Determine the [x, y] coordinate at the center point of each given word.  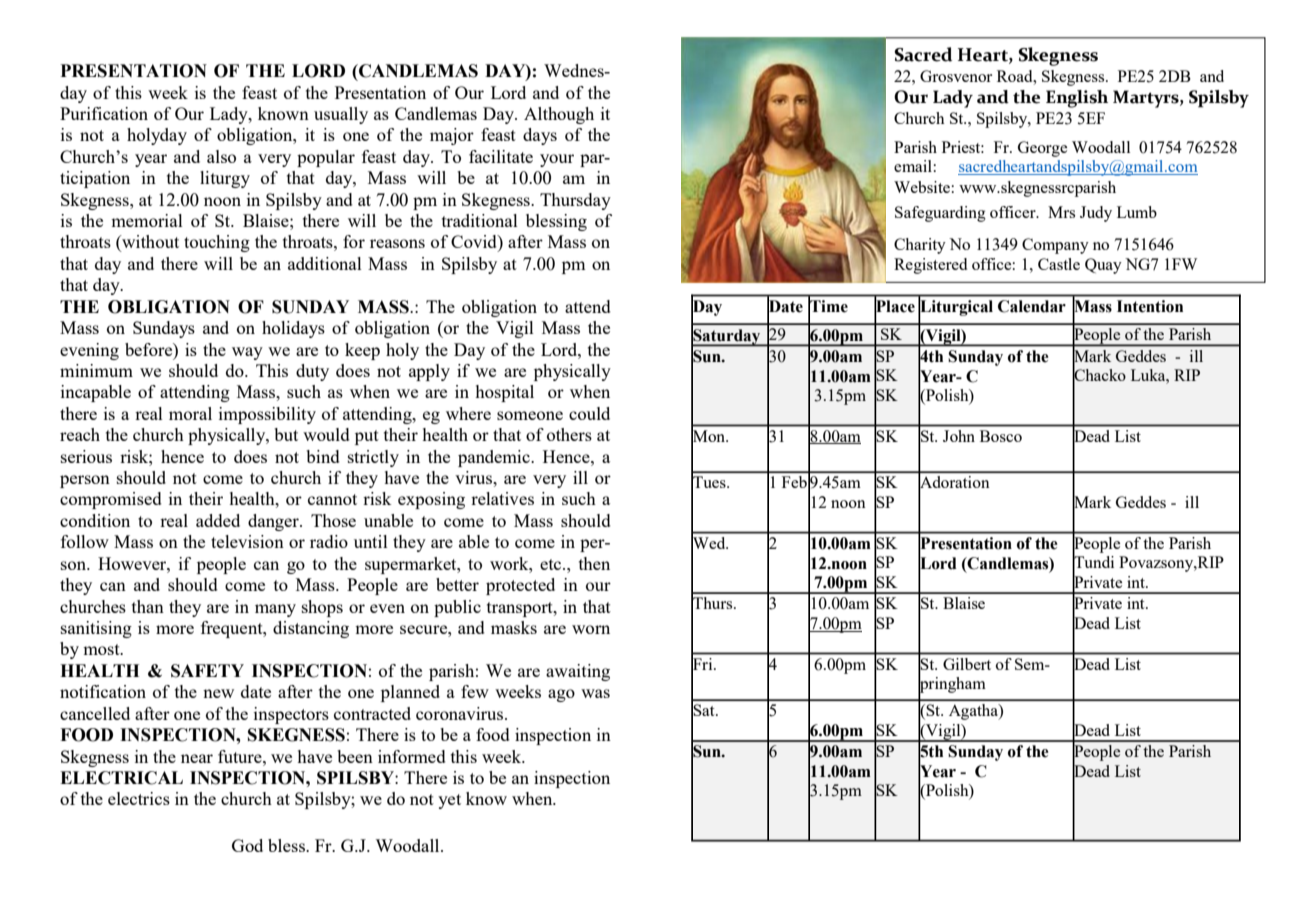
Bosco [1001, 436]
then [594, 563]
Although [559, 115]
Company [1055, 246]
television [247, 541]
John [958, 436]
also [221, 156]
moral [190, 413]
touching [217, 243]
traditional [480, 220]
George [1042, 149]
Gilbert [967, 664]
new [218, 693]
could [589, 413]
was [595, 693]
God [247, 845]
